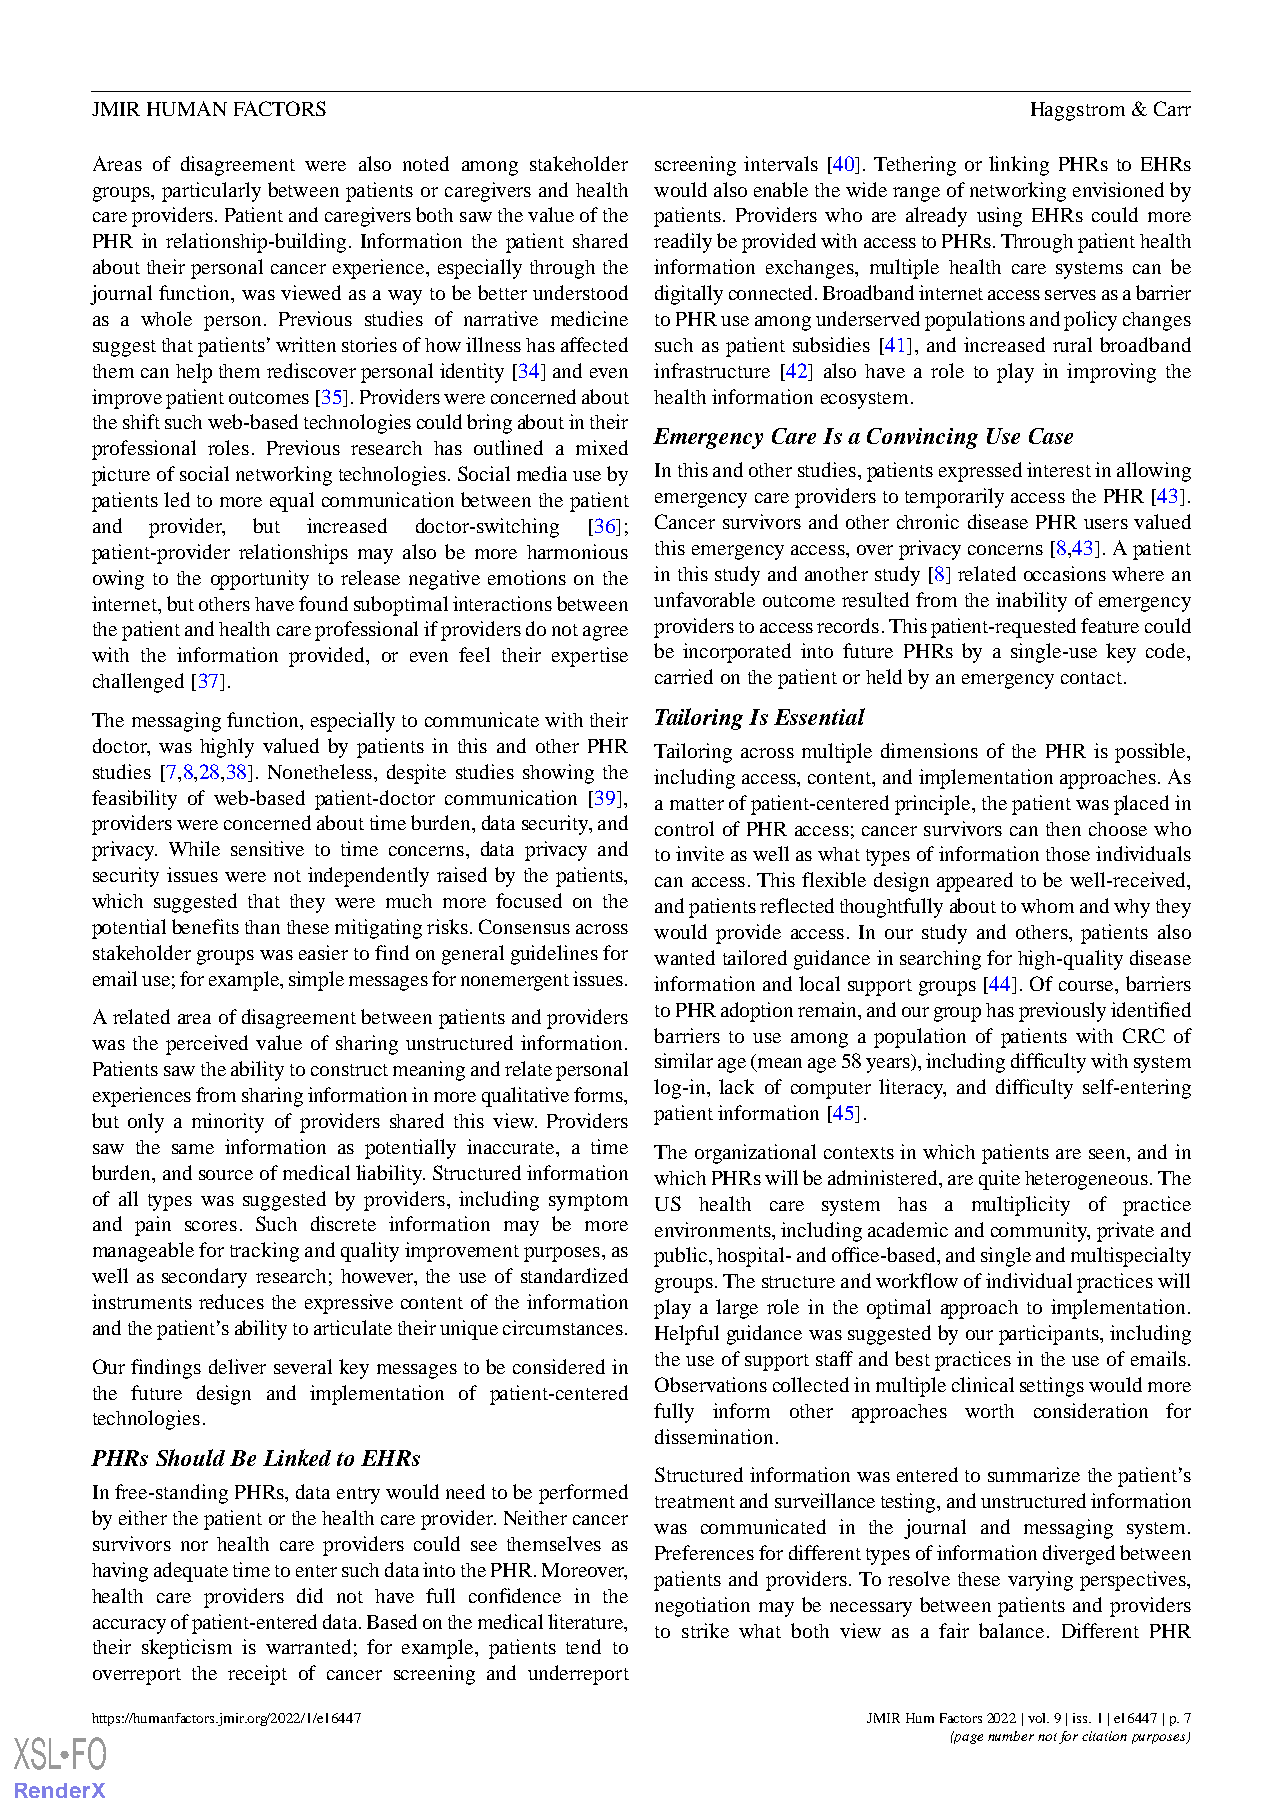  I want to click on equal, so click(292, 502).
